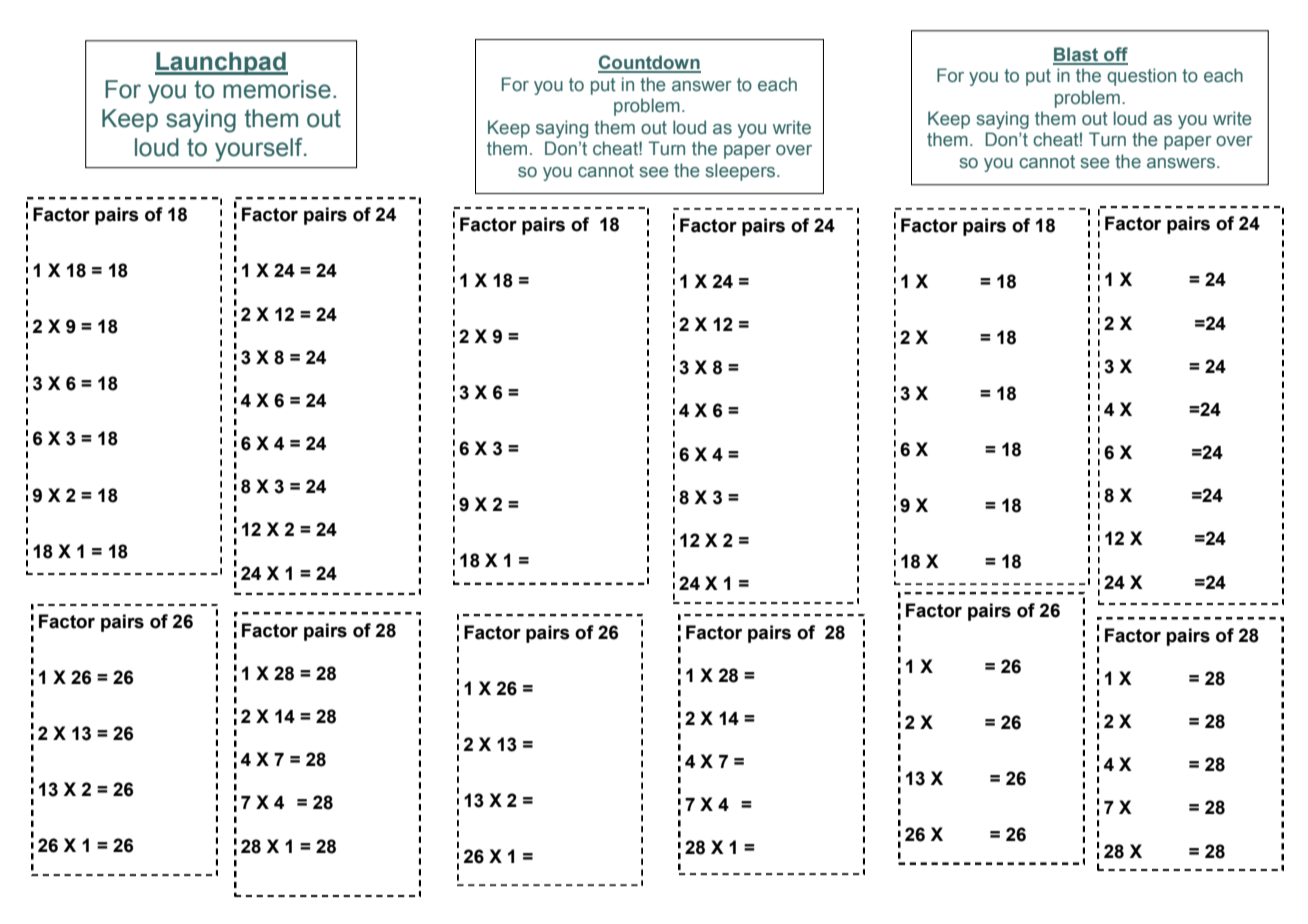 The height and width of the image is (924, 1308). Describe the element at coordinates (221, 63) in the image. I see `Launchpad` at that location.
